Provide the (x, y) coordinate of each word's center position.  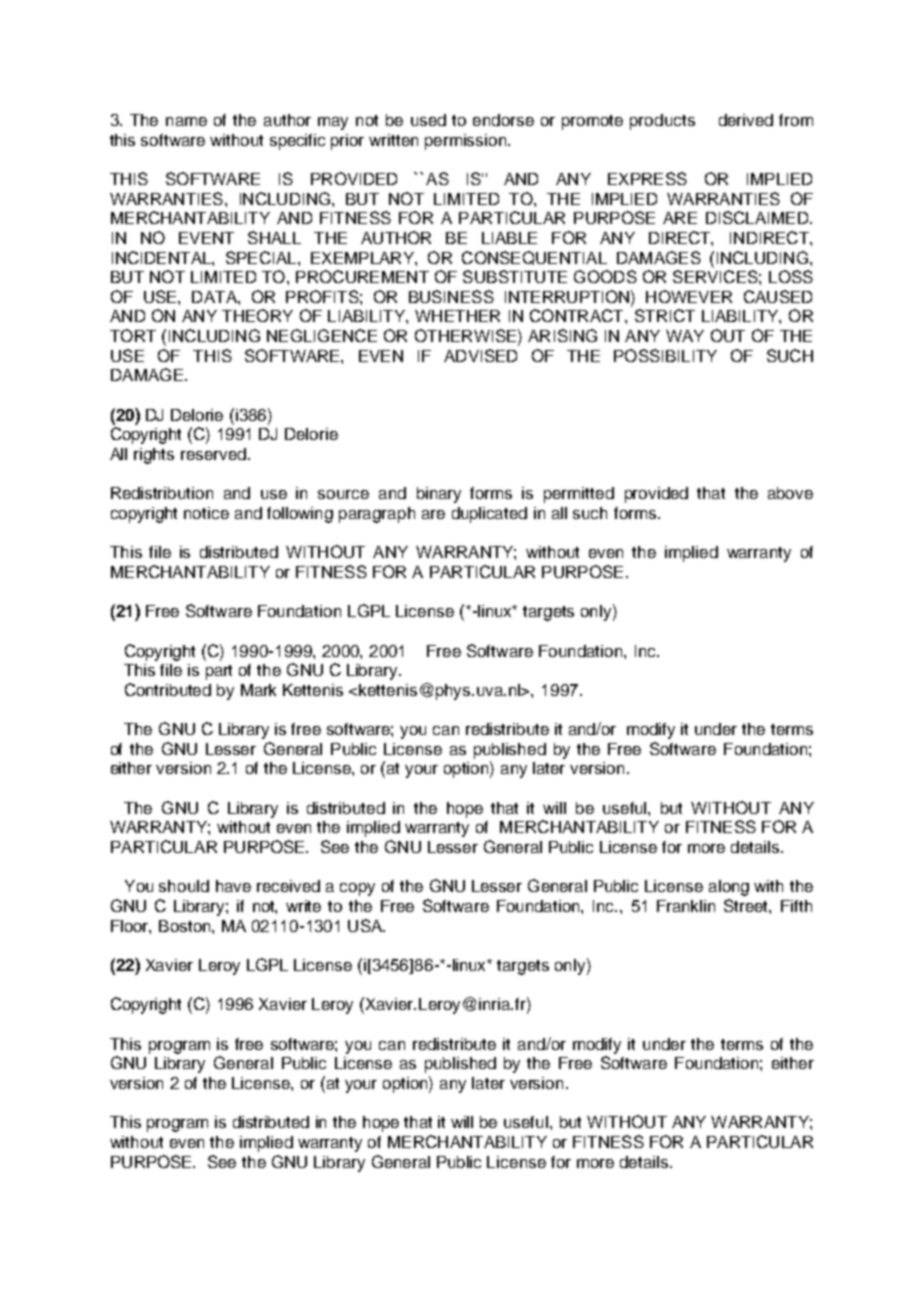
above (790, 493)
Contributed (168, 689)
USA (366, 925)
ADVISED (480, 355)
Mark (258, 690)
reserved (213, 454)
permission (467, 142)
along (729, 888)
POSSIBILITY (665, 355)
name (186, 121)
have (233, 886)
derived (746, 120)
